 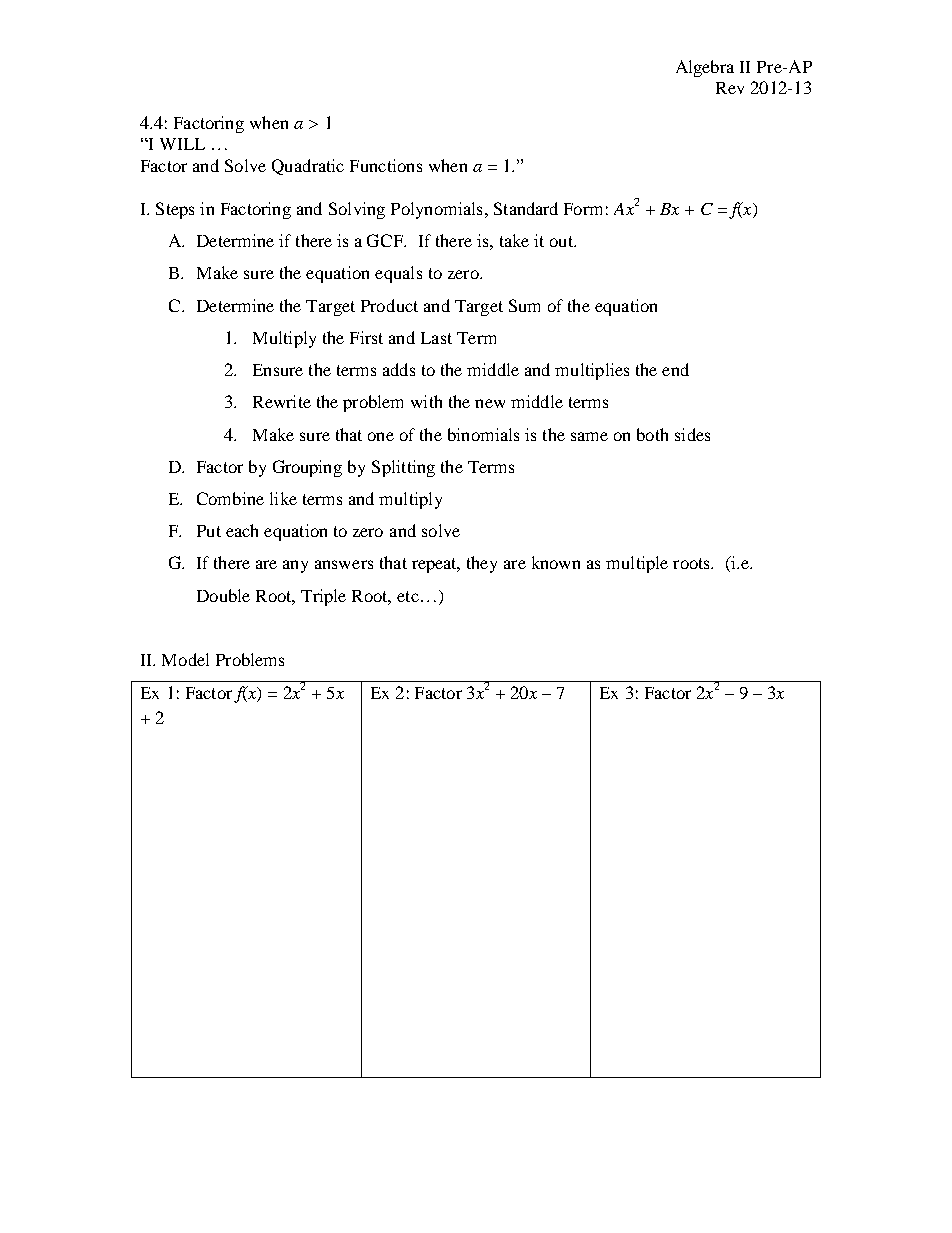 What do you see at coordinates (652, 434) in the page?
I see `both` at bounding box center [652, 434].
